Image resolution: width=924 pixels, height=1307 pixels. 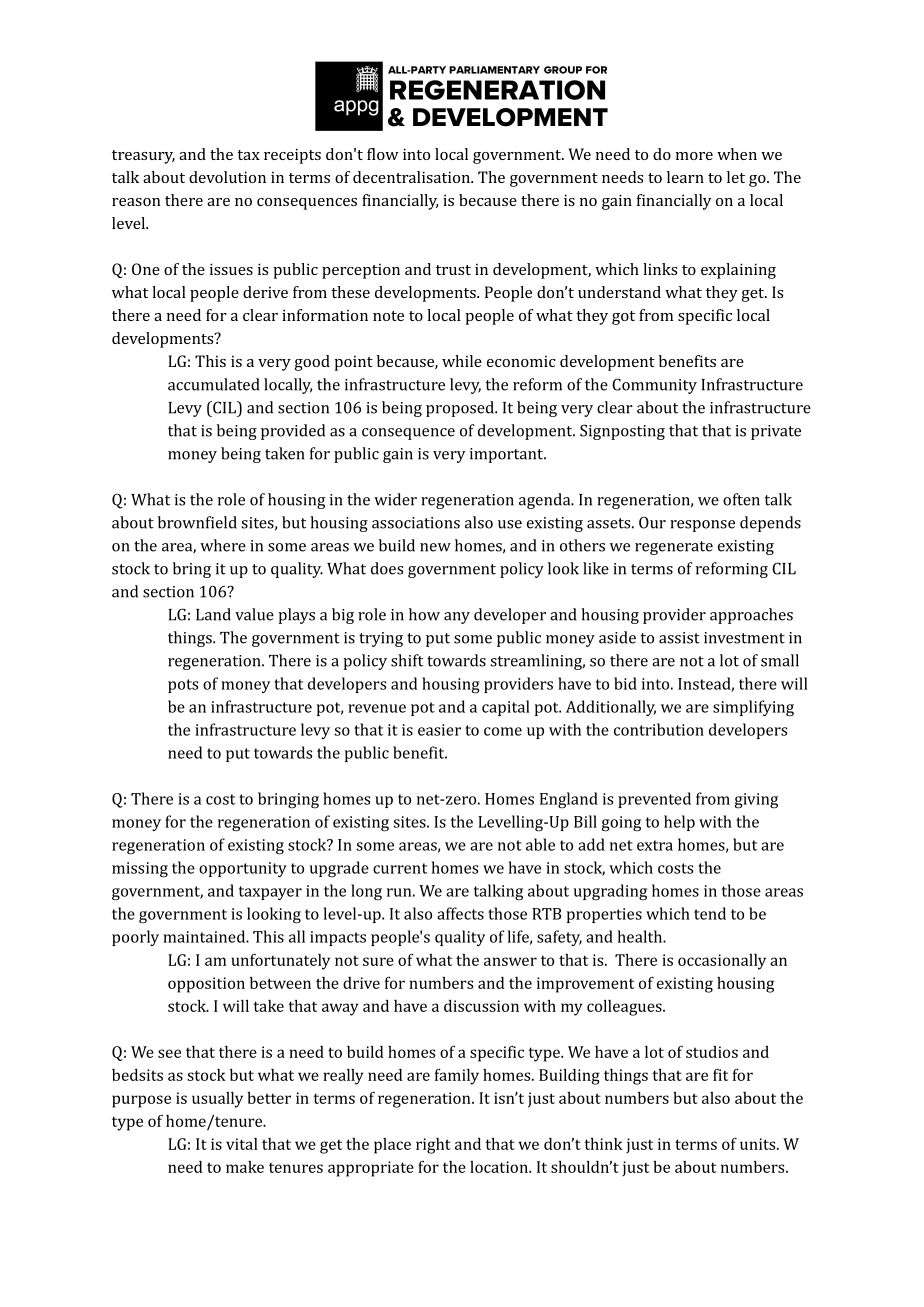 What do you see at coordinates (183, 686) in the screenshot?
I see `pots` at bounding box center [183, 686].
